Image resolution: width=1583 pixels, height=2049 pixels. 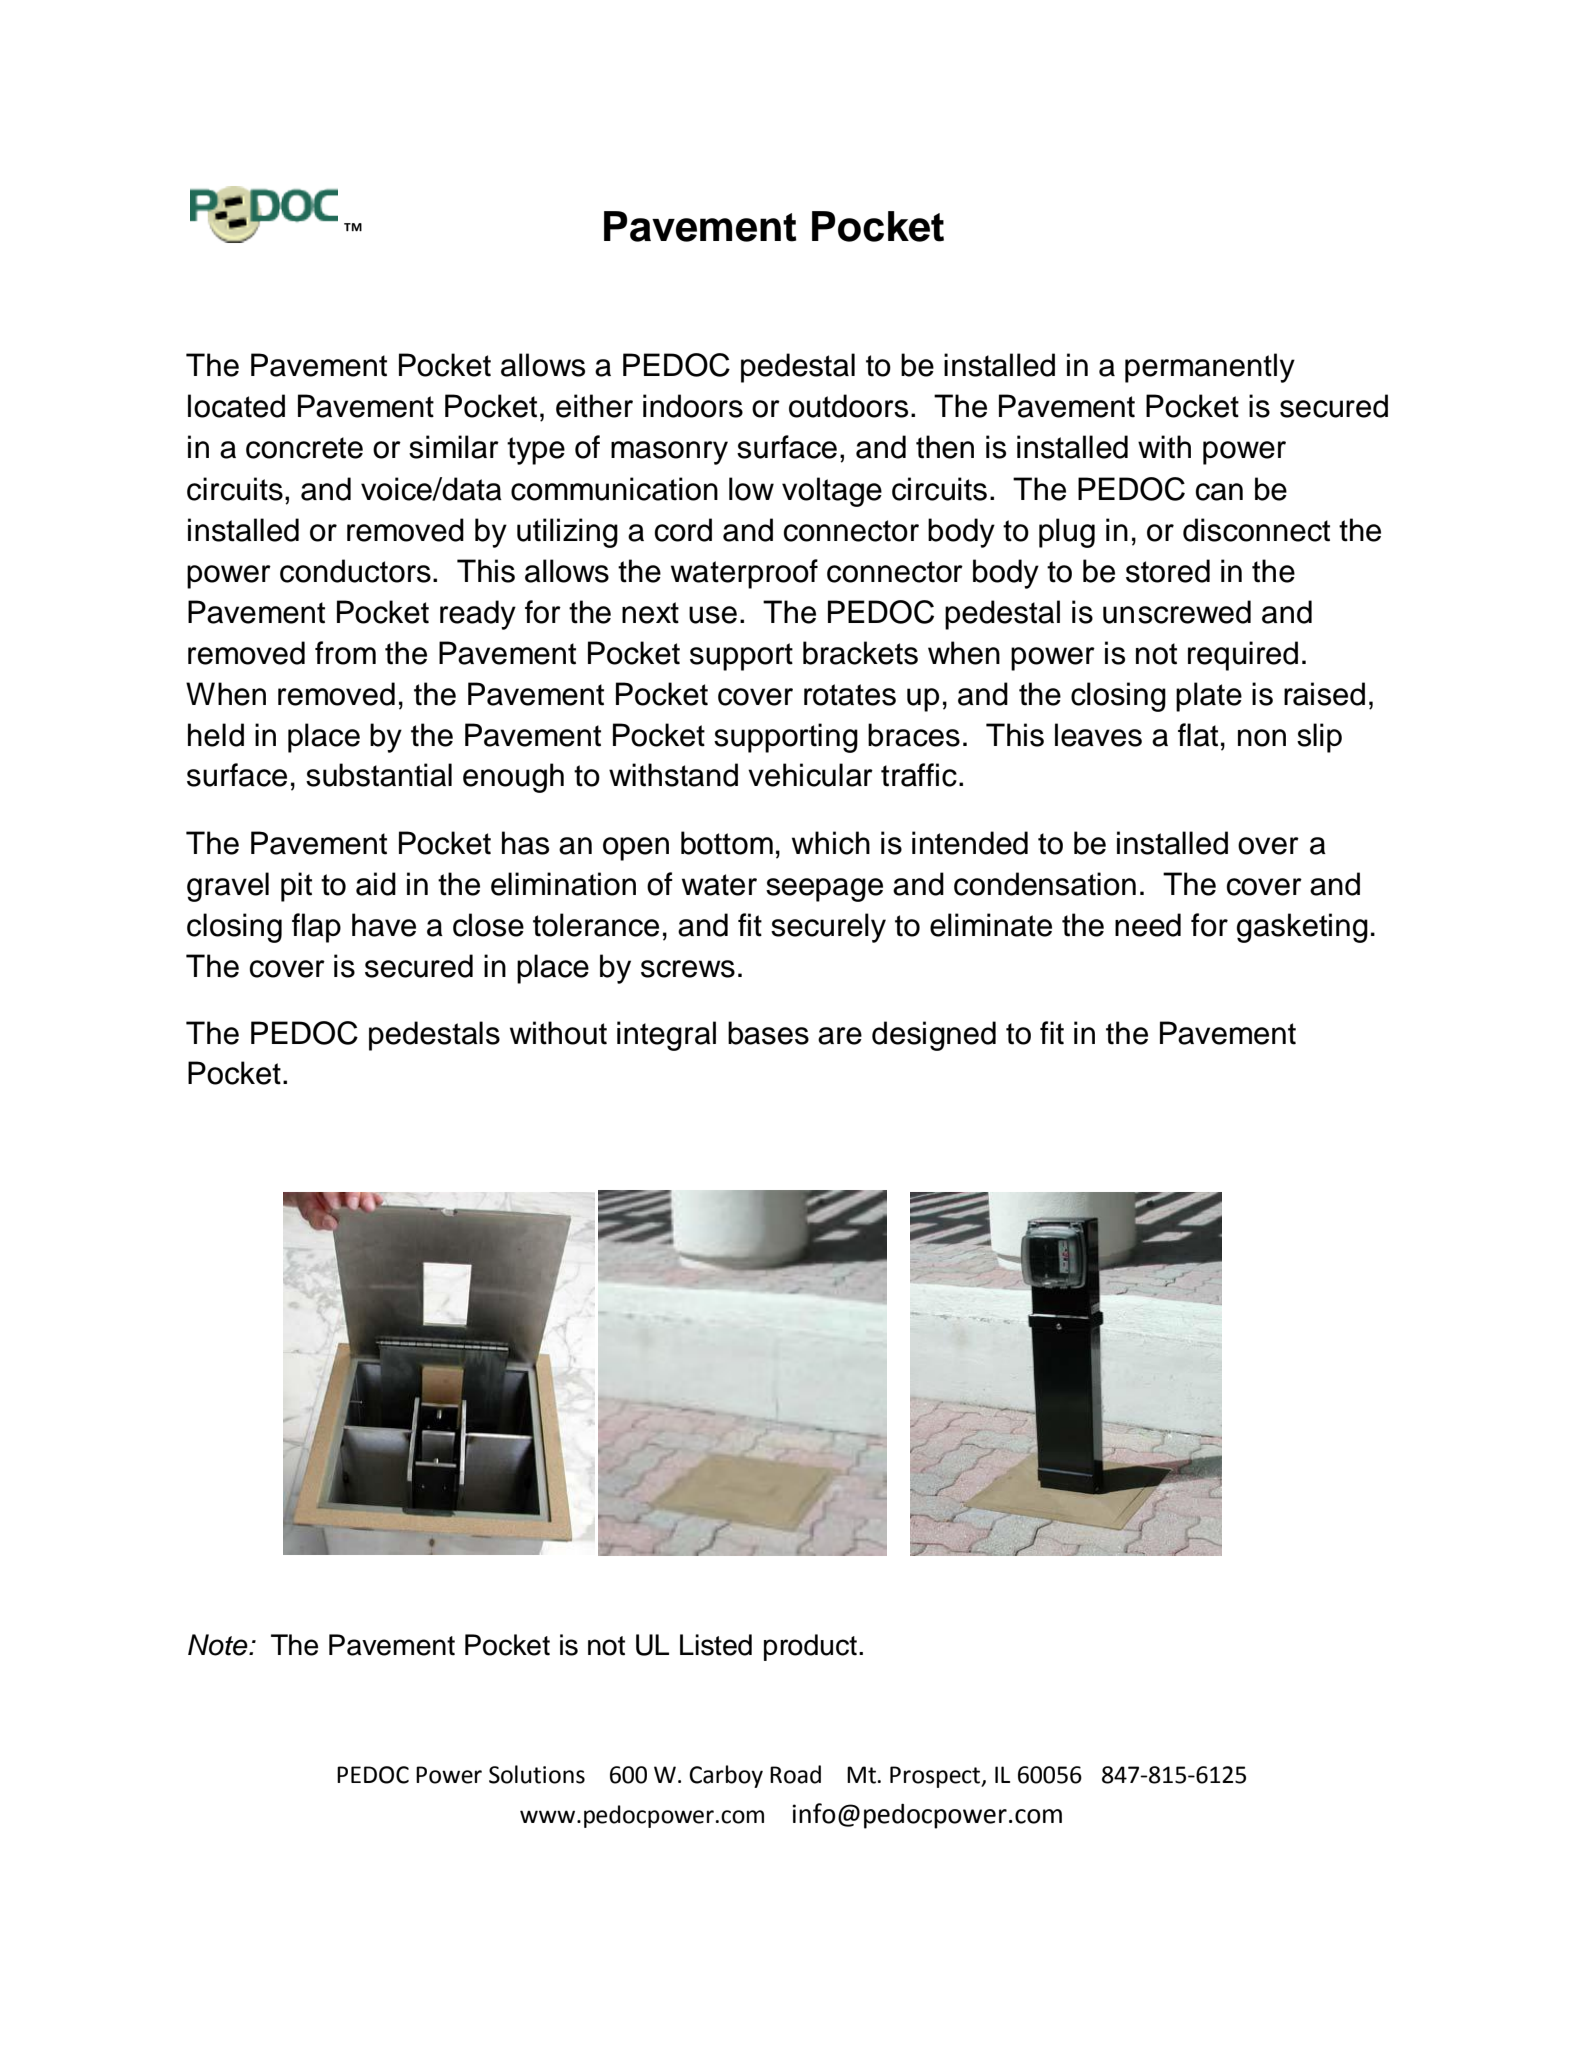 I want to click on Listed, so click(x=716, y=1645).
